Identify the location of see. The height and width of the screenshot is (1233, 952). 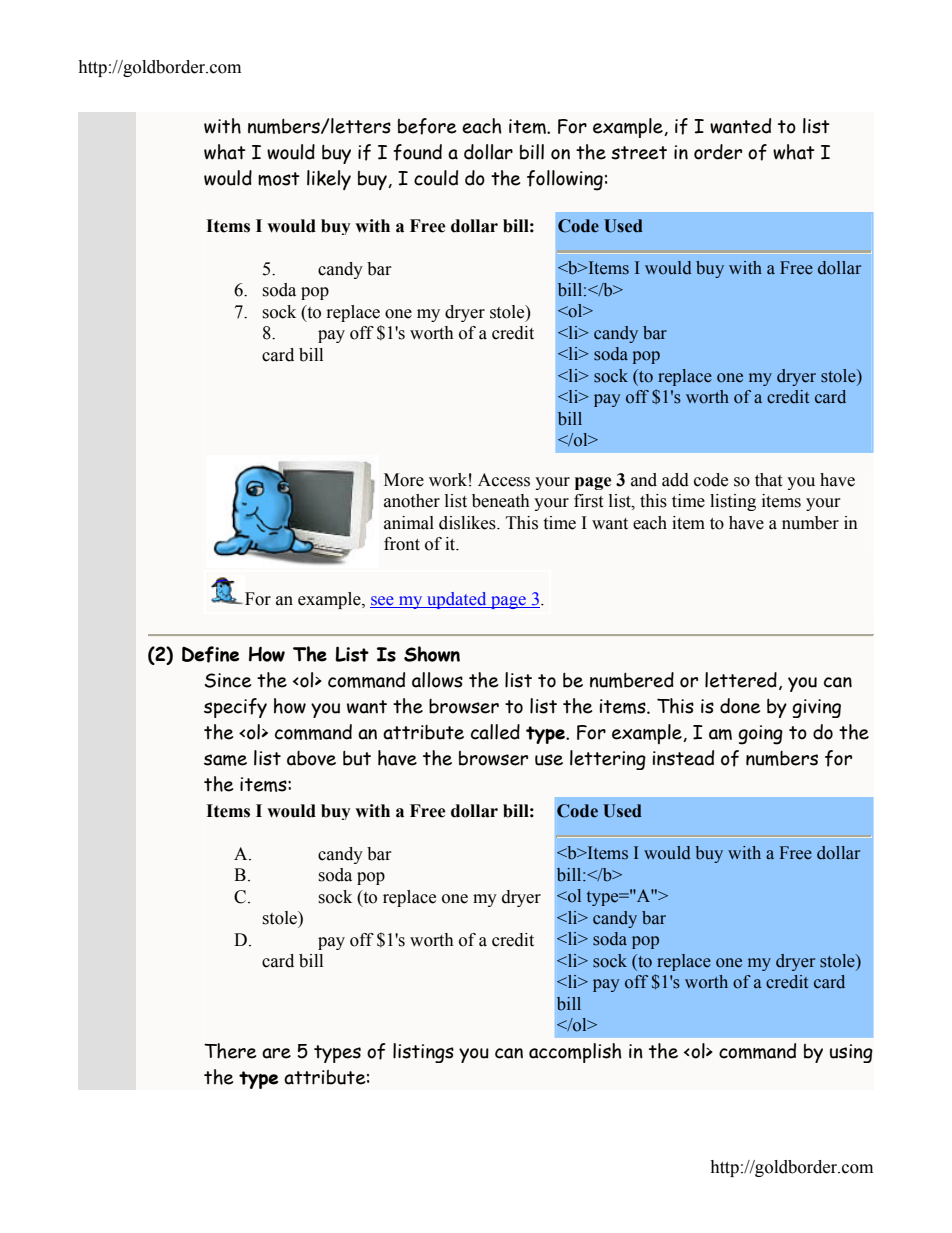
(382, 601).
